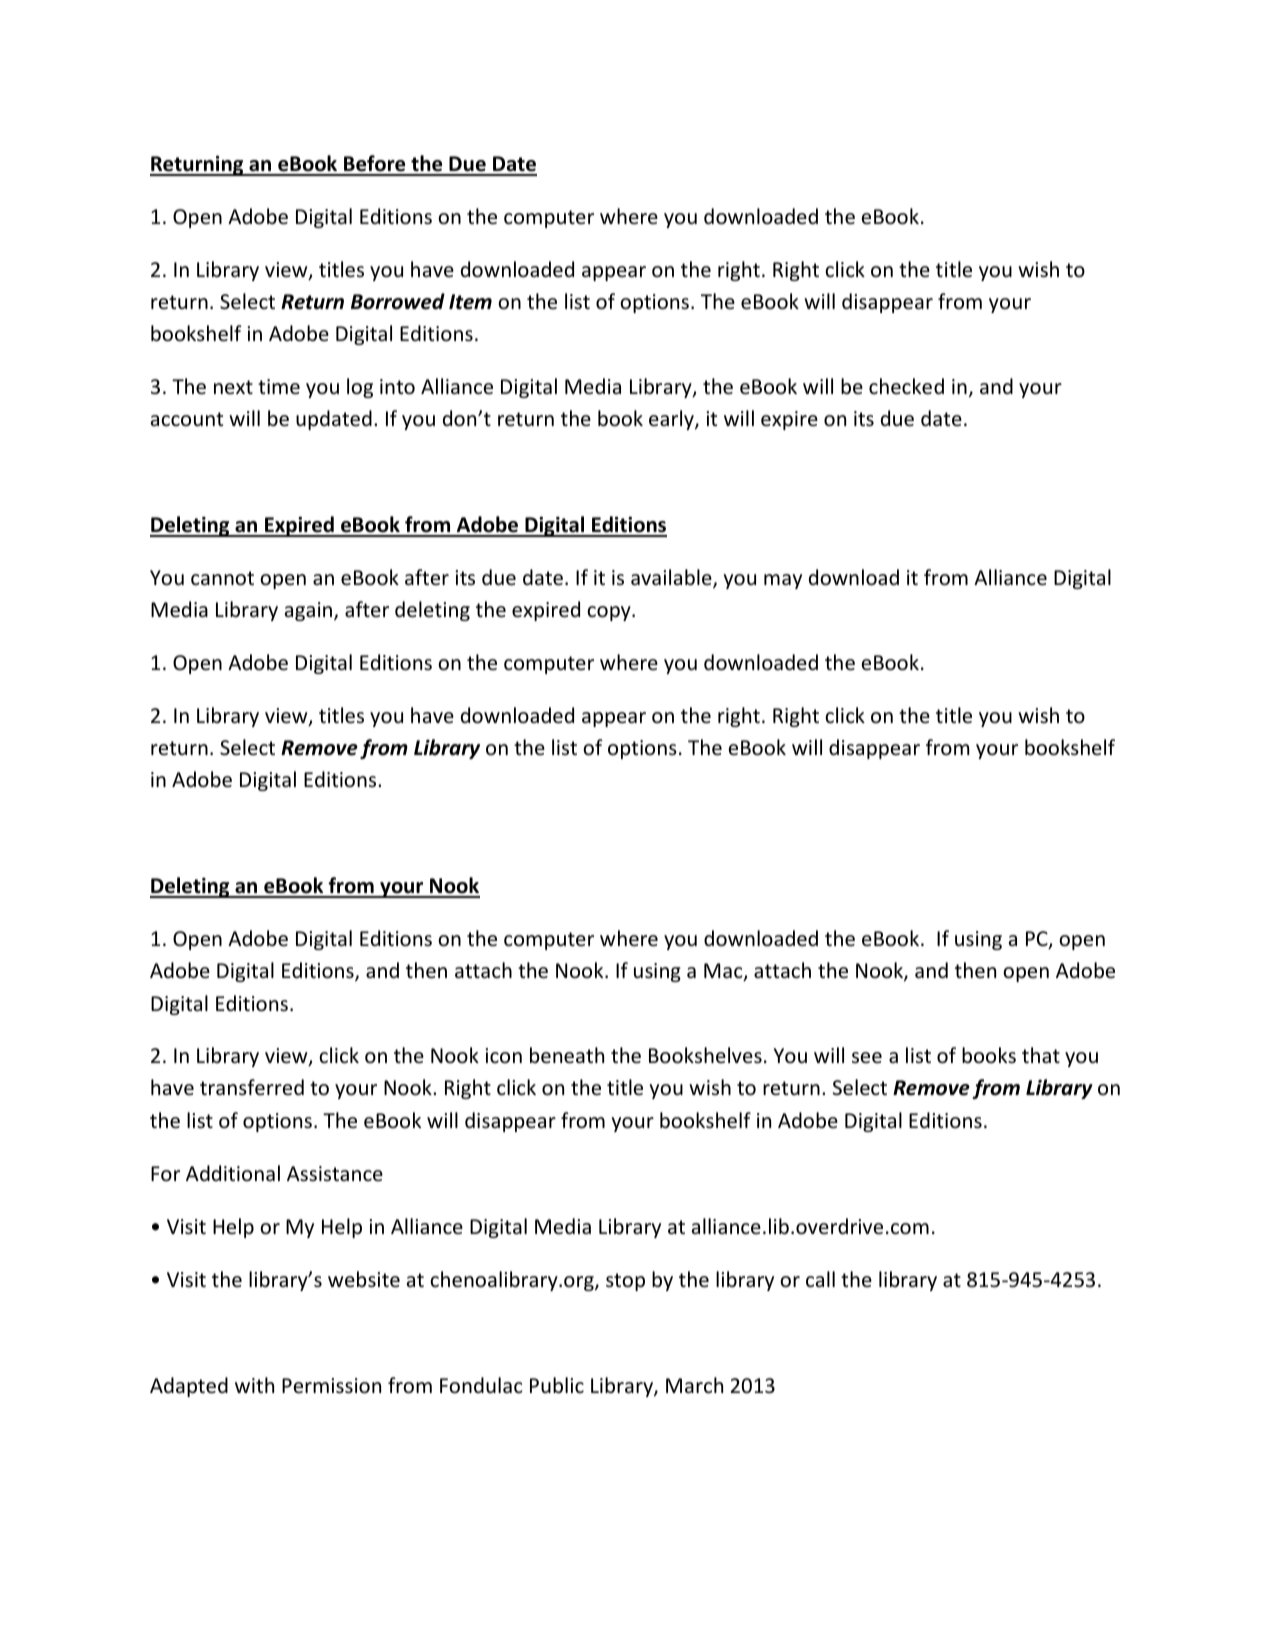  Describe the element at coordinates (820, 1279) in the image. I see `call` at that location.
